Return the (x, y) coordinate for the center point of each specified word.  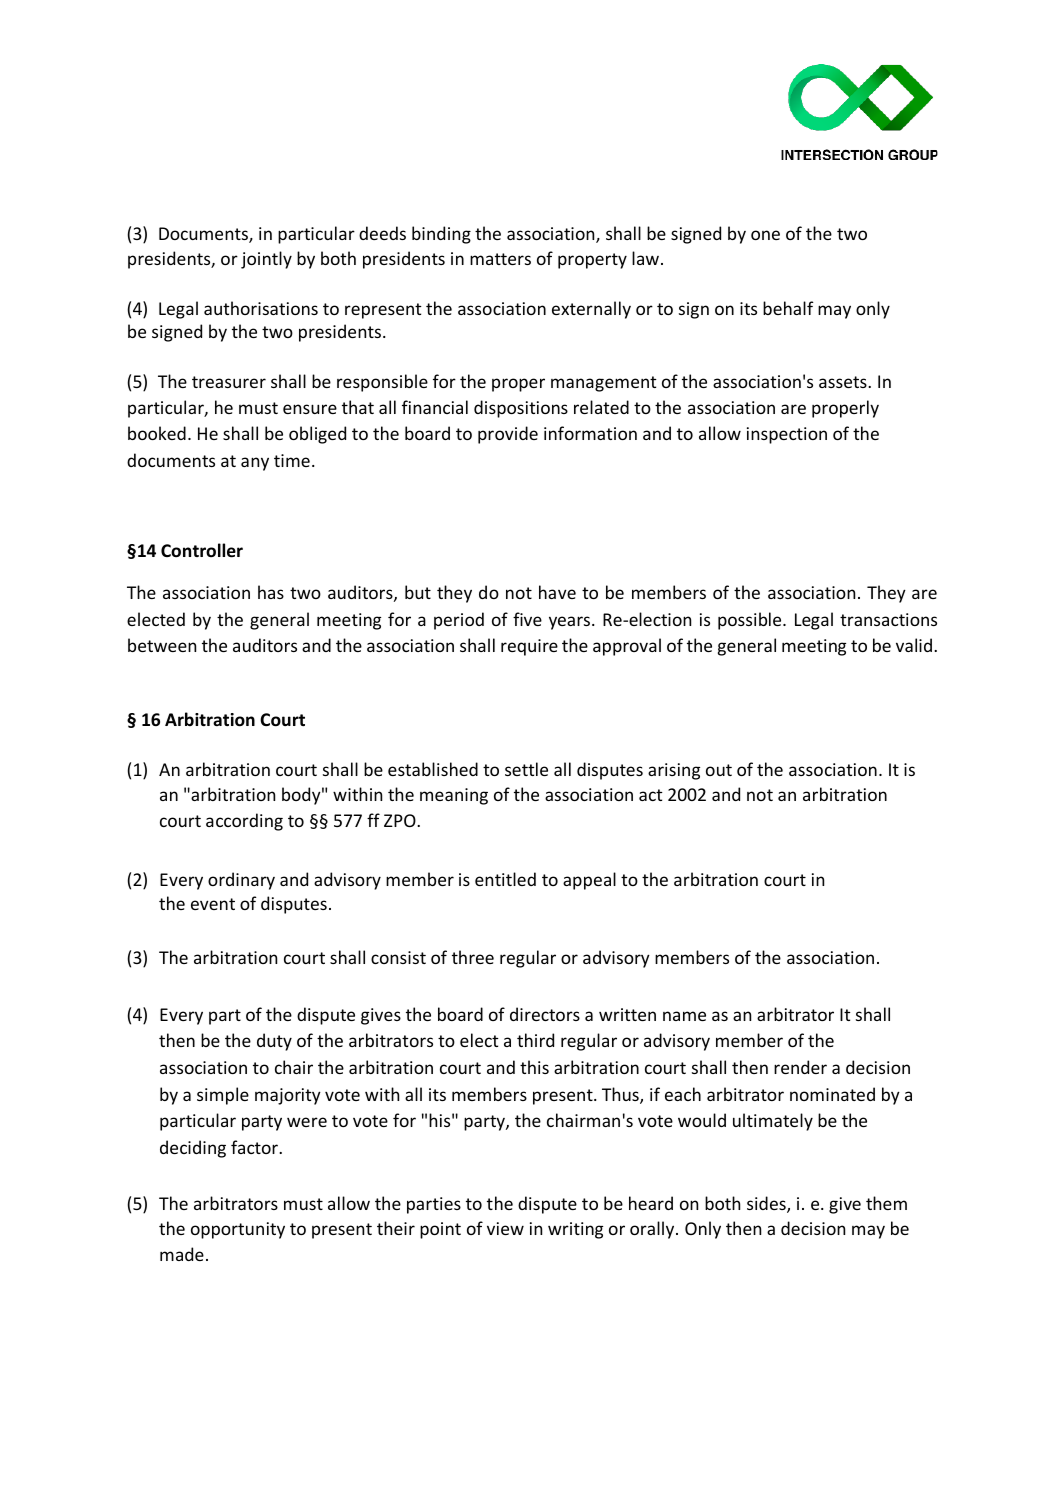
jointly (266, 260)
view (505, 1228)
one (765, 235)
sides (767, 1204)
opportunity (238, 1230)
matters (500, 259)
